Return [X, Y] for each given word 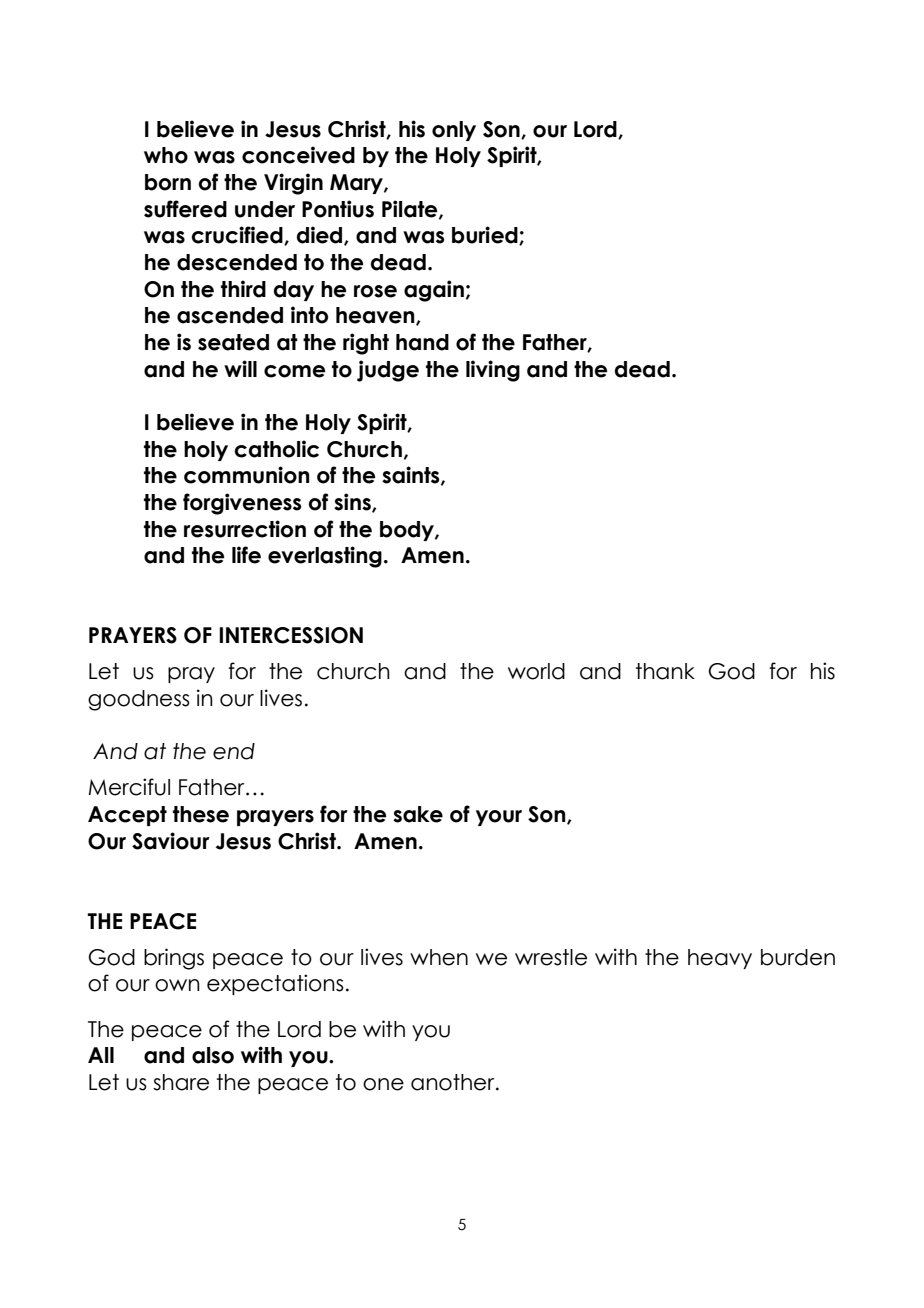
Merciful [129, 787]
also [213, 1055]
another [454, 1082]
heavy [720, 959]
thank [665, 671]
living [493, 371]
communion [247, 475]
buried [486, 235]
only [454, 131]
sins [353, 503]
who [166, 155]
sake [418, 814]
